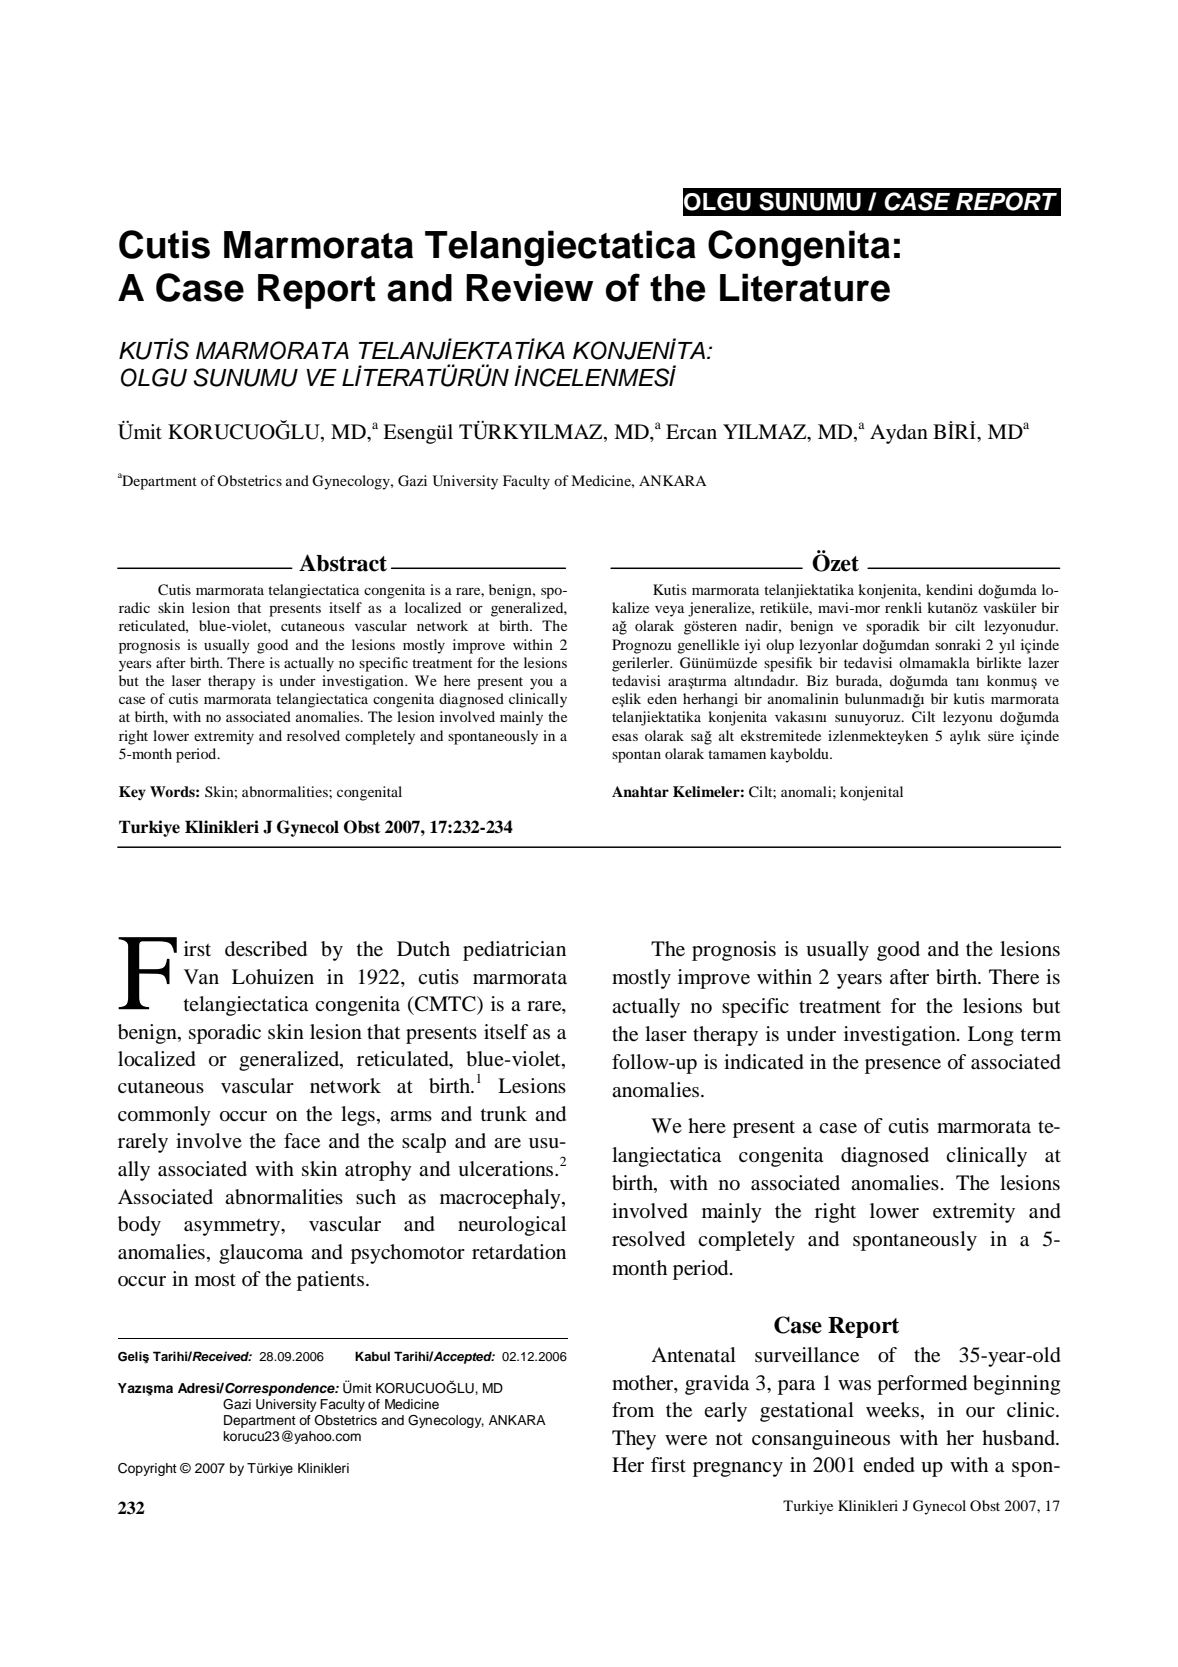  Describe the element at coordinates (807, 1355) in the page. I see `surveillance` at that location.
